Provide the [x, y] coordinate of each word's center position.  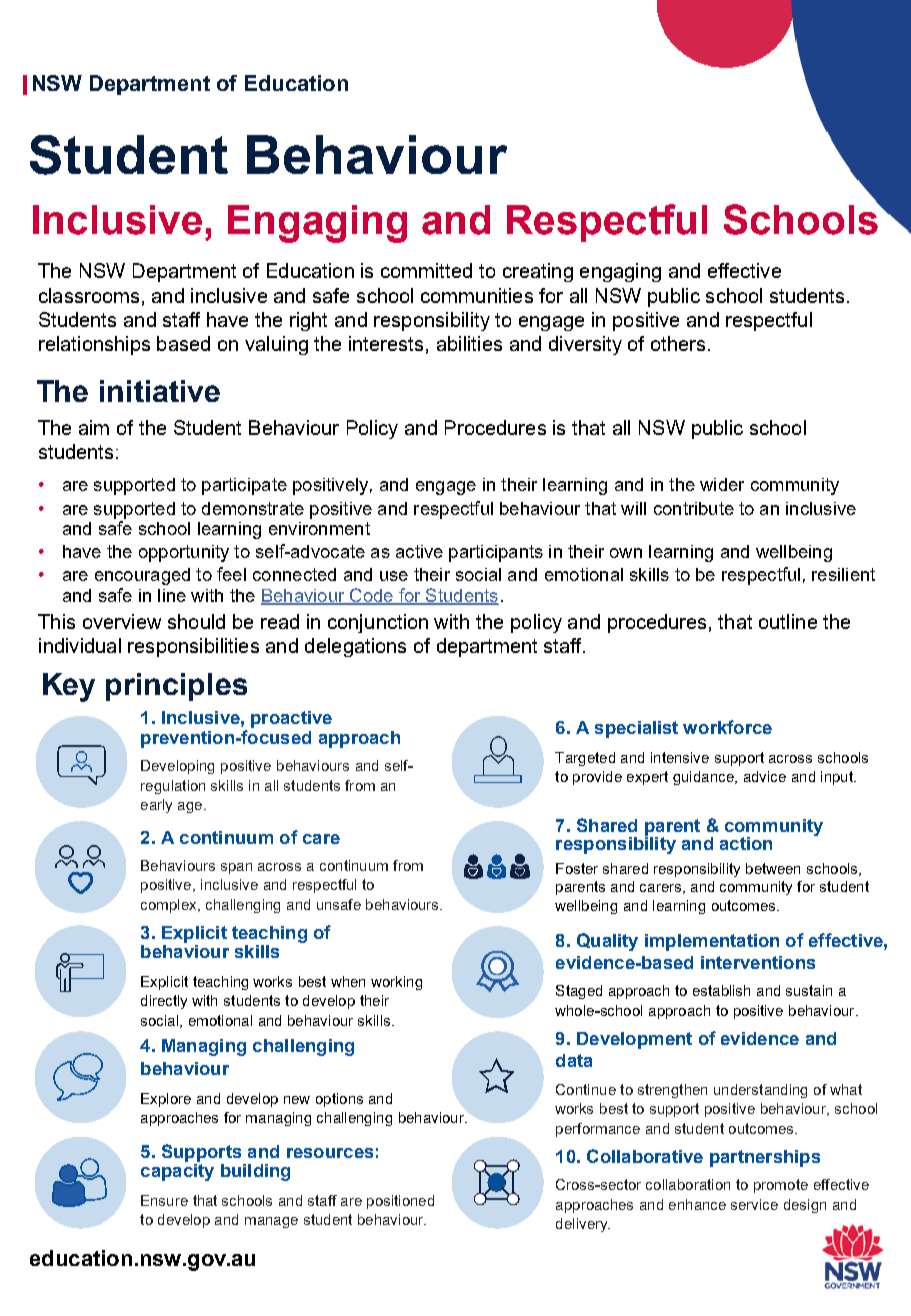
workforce [727, 727]
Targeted [585, 759]
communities [477, 295]
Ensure [164, 1200]
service [754, 1204]
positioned [400, 1202]
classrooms [89, 295]
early [156, 806]
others [678, 343]
